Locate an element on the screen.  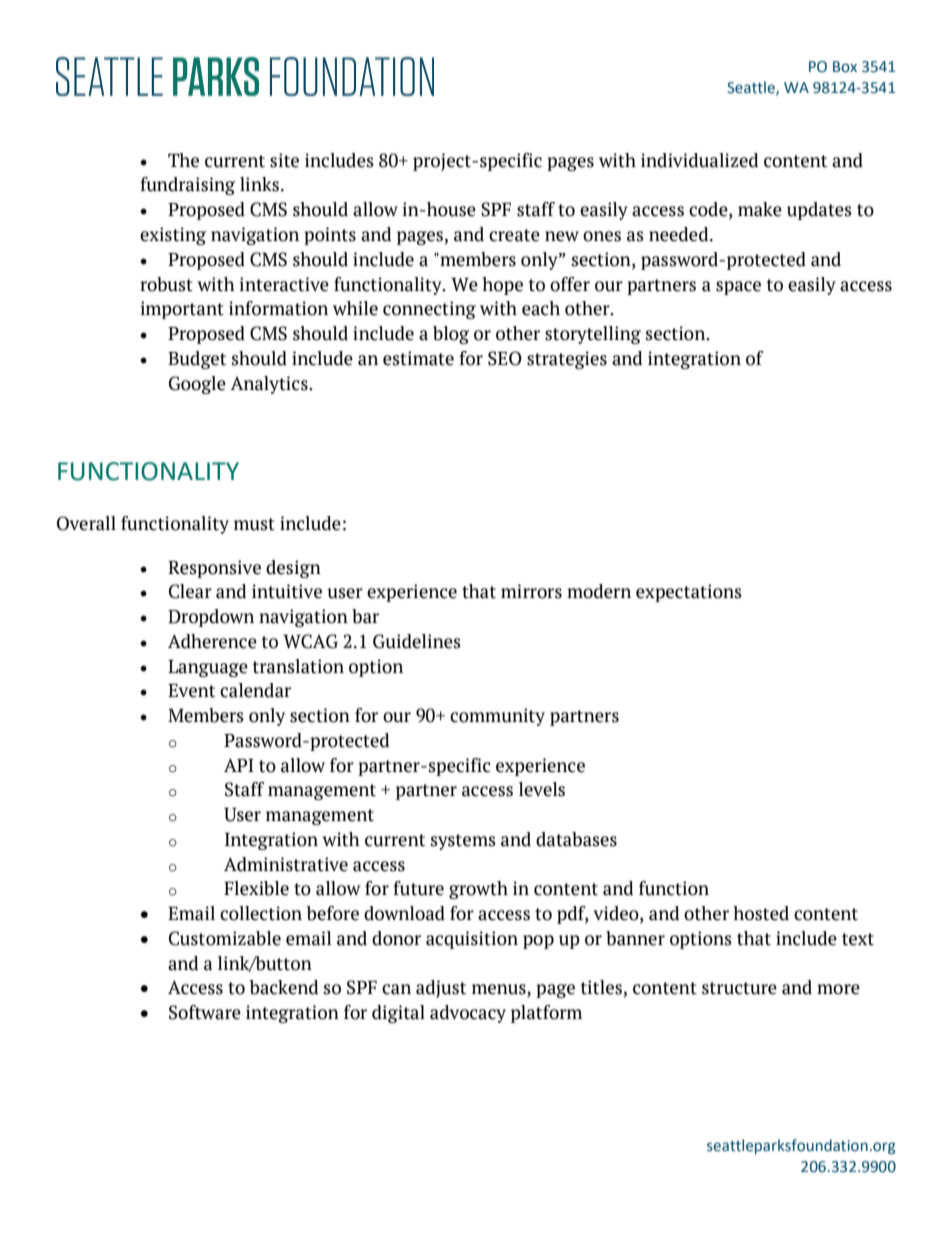
adjust is located at coordinates (441, 989).
